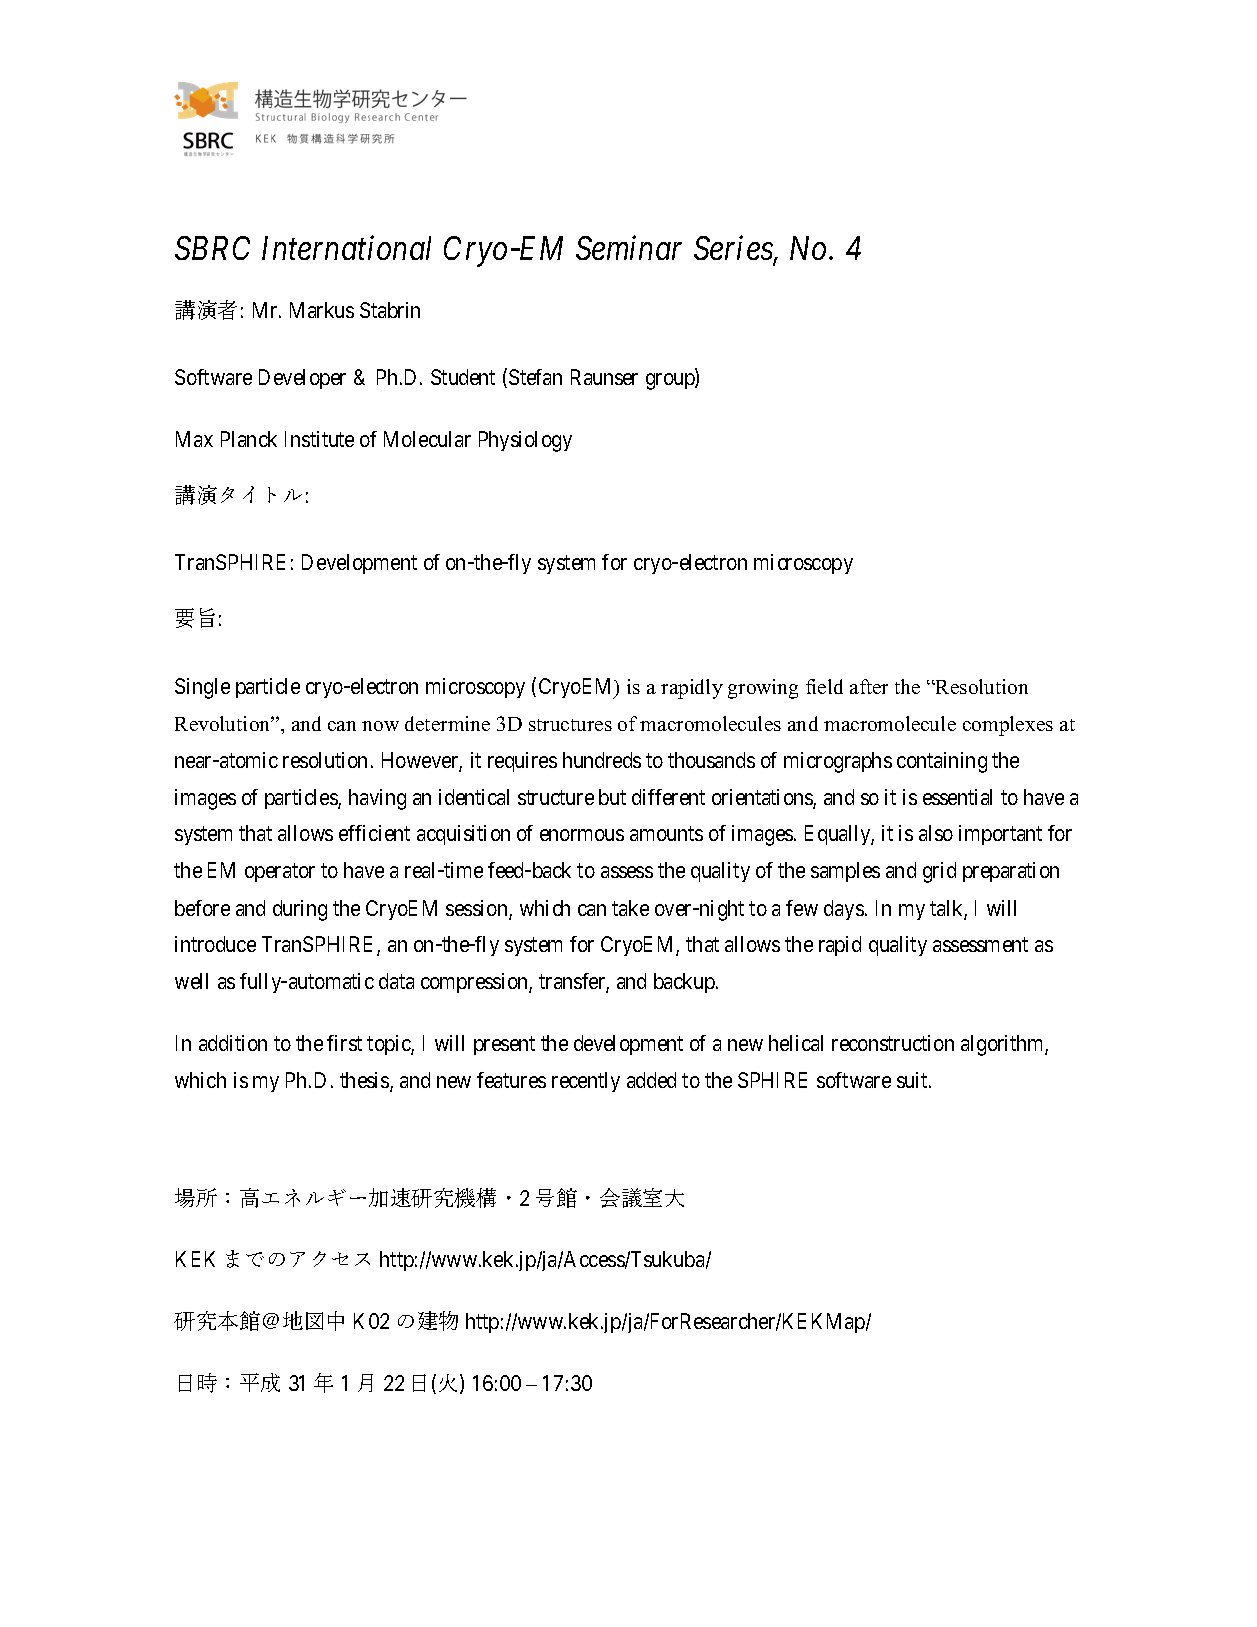  What do you see at coordinates (629, 248) in the document?
I see `Seminar` at bounding box center [629, 248].
